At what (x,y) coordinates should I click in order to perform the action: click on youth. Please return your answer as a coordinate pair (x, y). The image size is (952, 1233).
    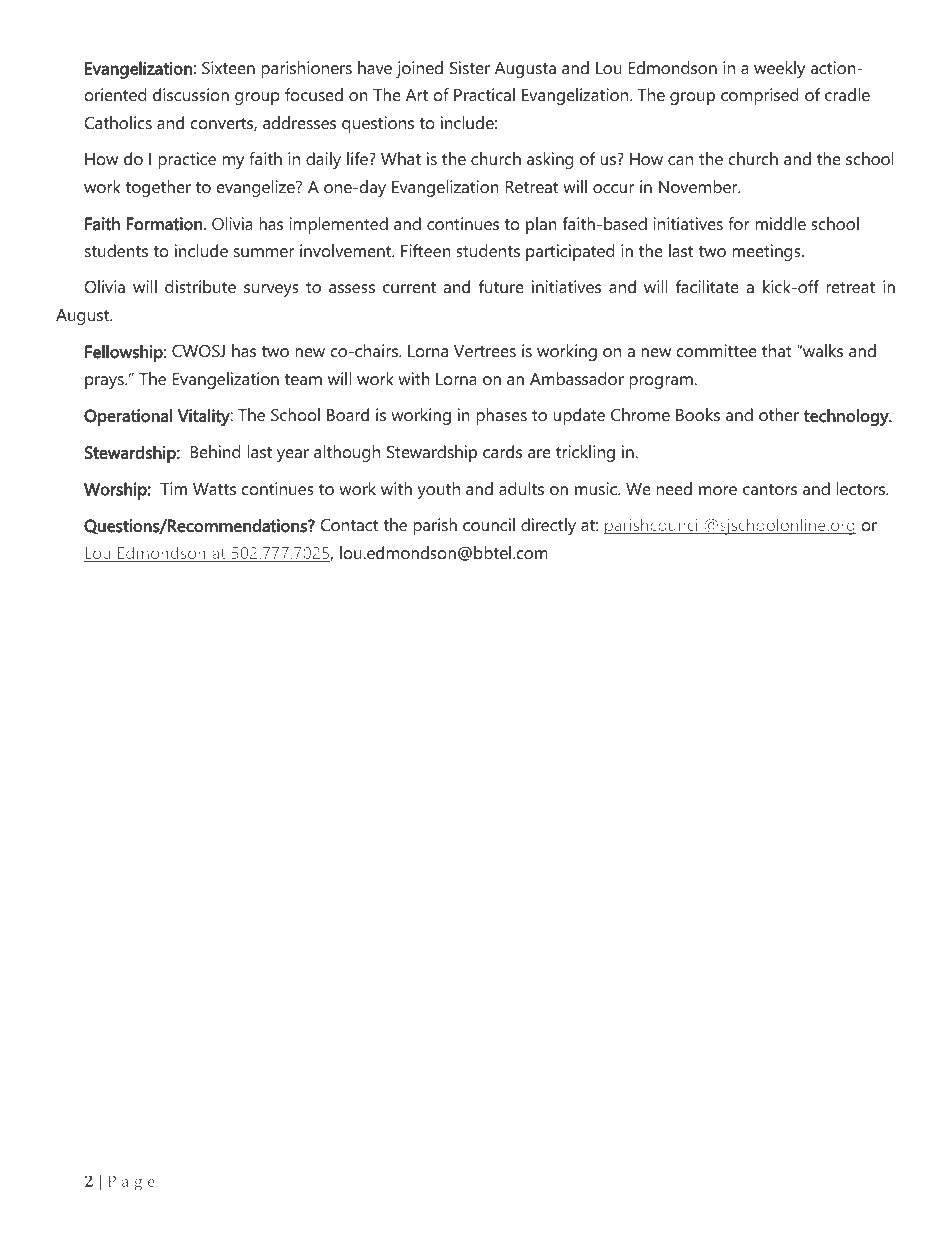
    Looking at the image, I should click on (439, 490).
